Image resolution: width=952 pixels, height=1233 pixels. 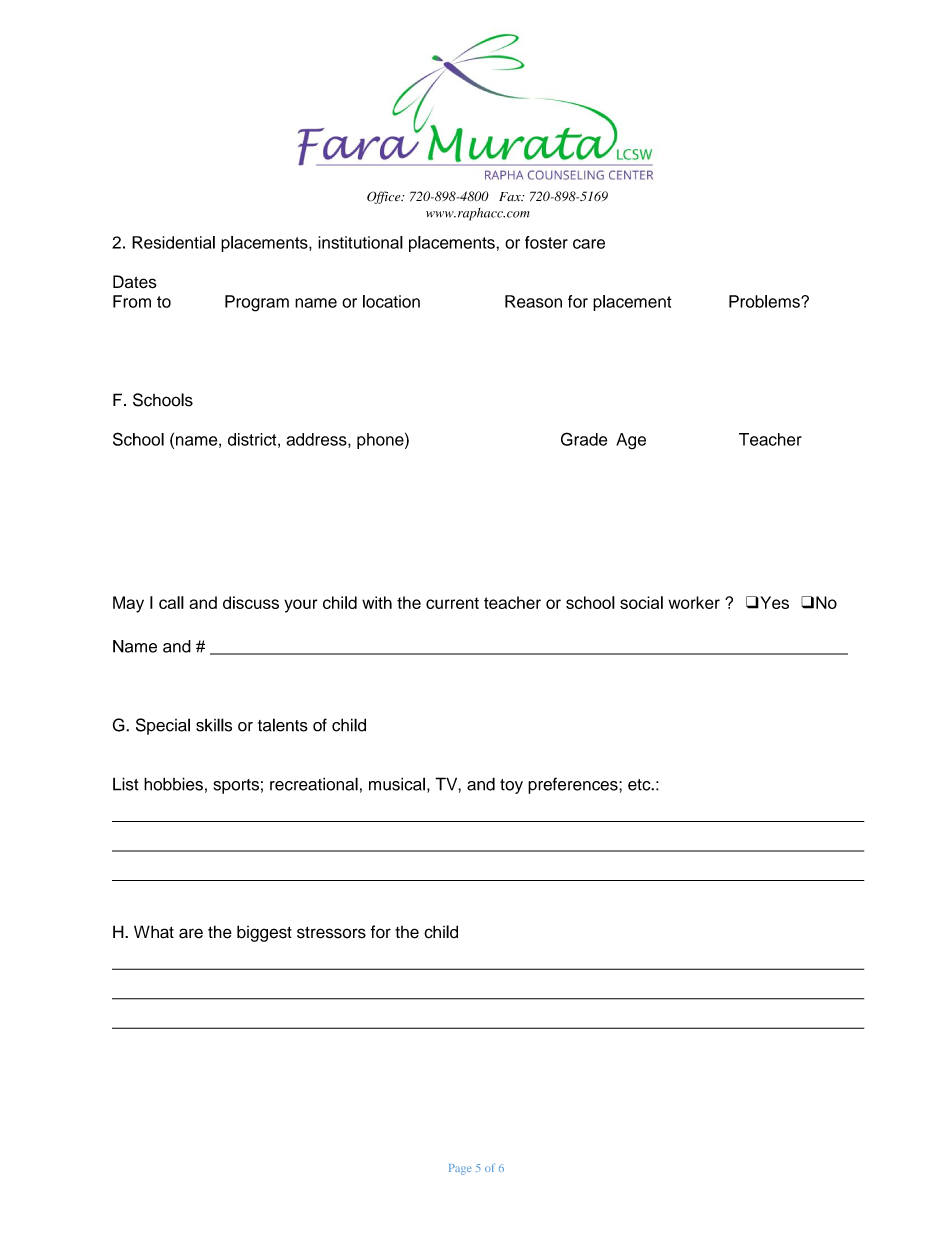 What do you see at coordinates (460, 1169) in the image?
I see `Page` at bounding box center [460, 1169].
